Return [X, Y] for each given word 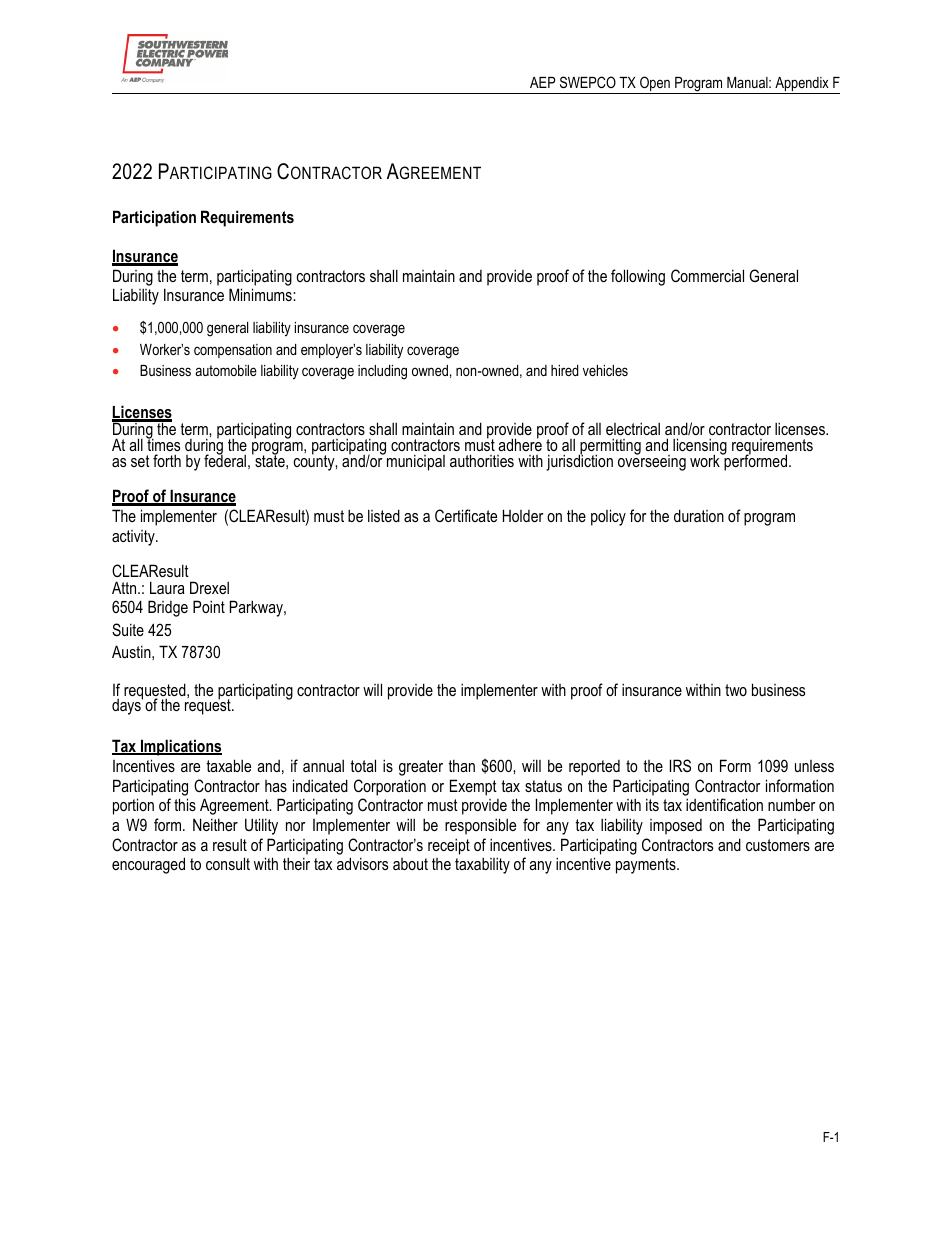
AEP [542, 82]
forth [167, 460]
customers [778, 845]
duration [699, 515]
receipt [449, 846]
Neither [215, 824]
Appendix [802, 85]
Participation [154, 218]
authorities [482, 460]
